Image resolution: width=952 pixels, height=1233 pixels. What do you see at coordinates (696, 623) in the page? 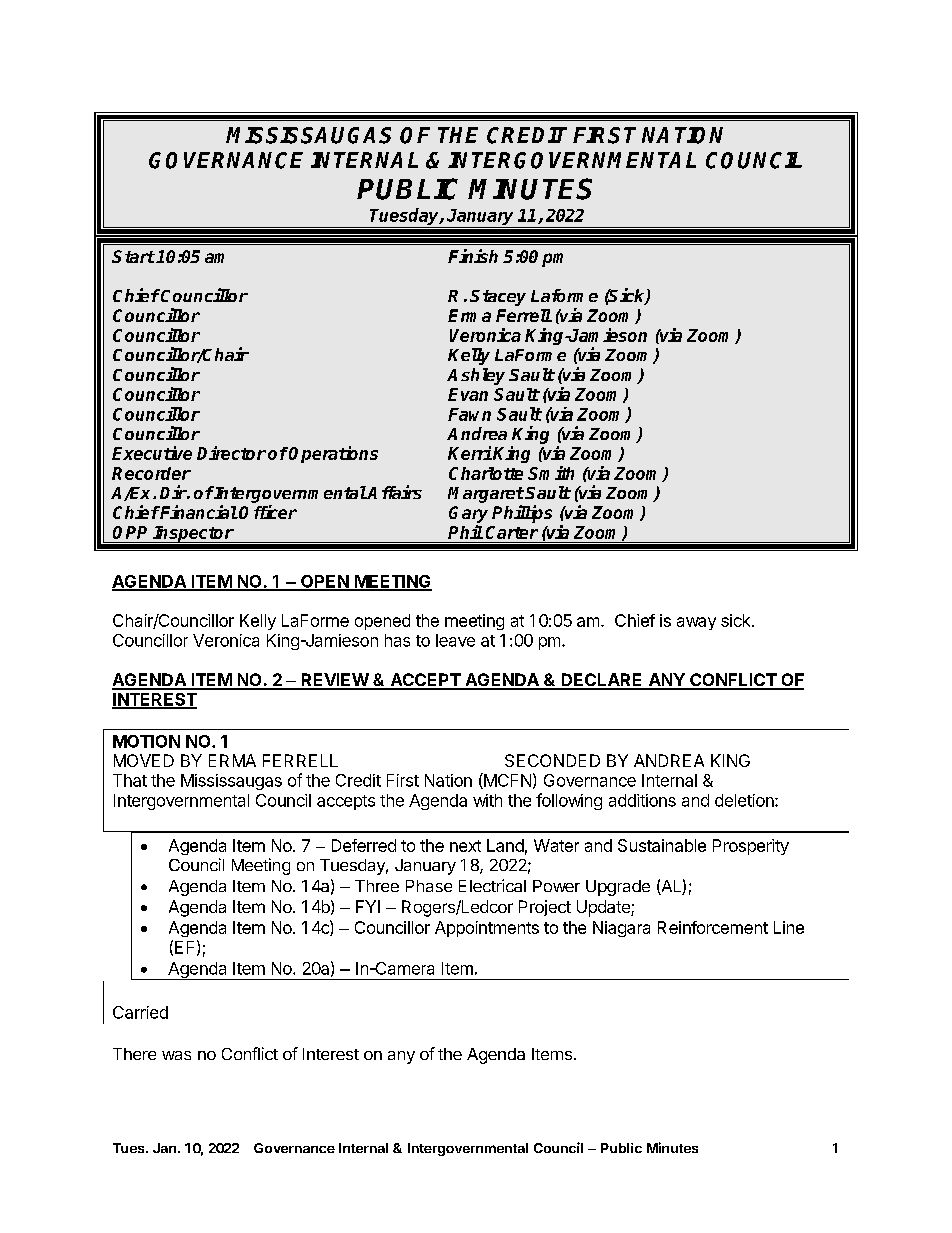
I see `away` at bounding box center [696, 623].
